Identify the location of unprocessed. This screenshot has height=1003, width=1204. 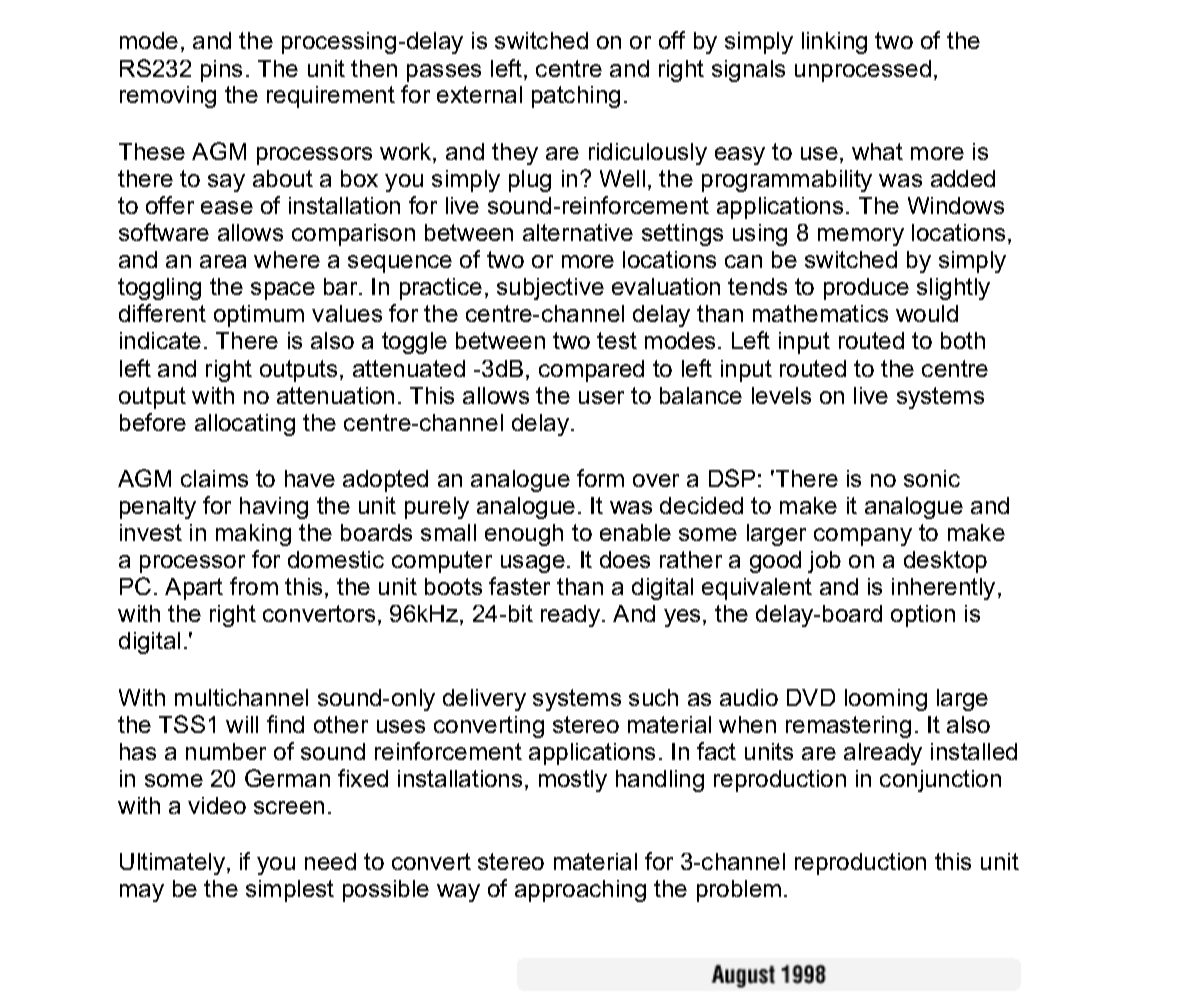
(863, 71).
